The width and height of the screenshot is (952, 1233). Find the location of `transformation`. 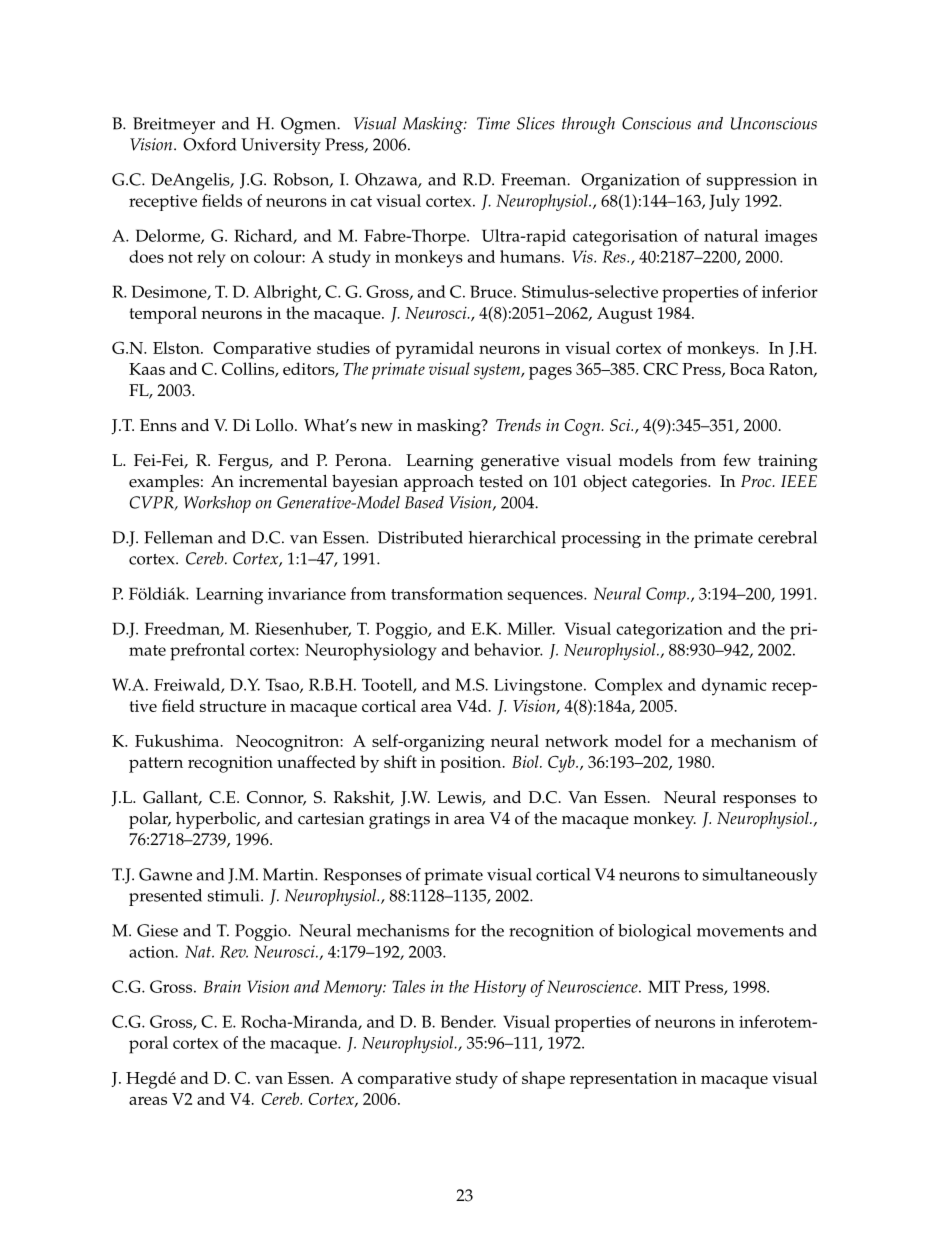

transformation is located at coordinates (447, 593).
